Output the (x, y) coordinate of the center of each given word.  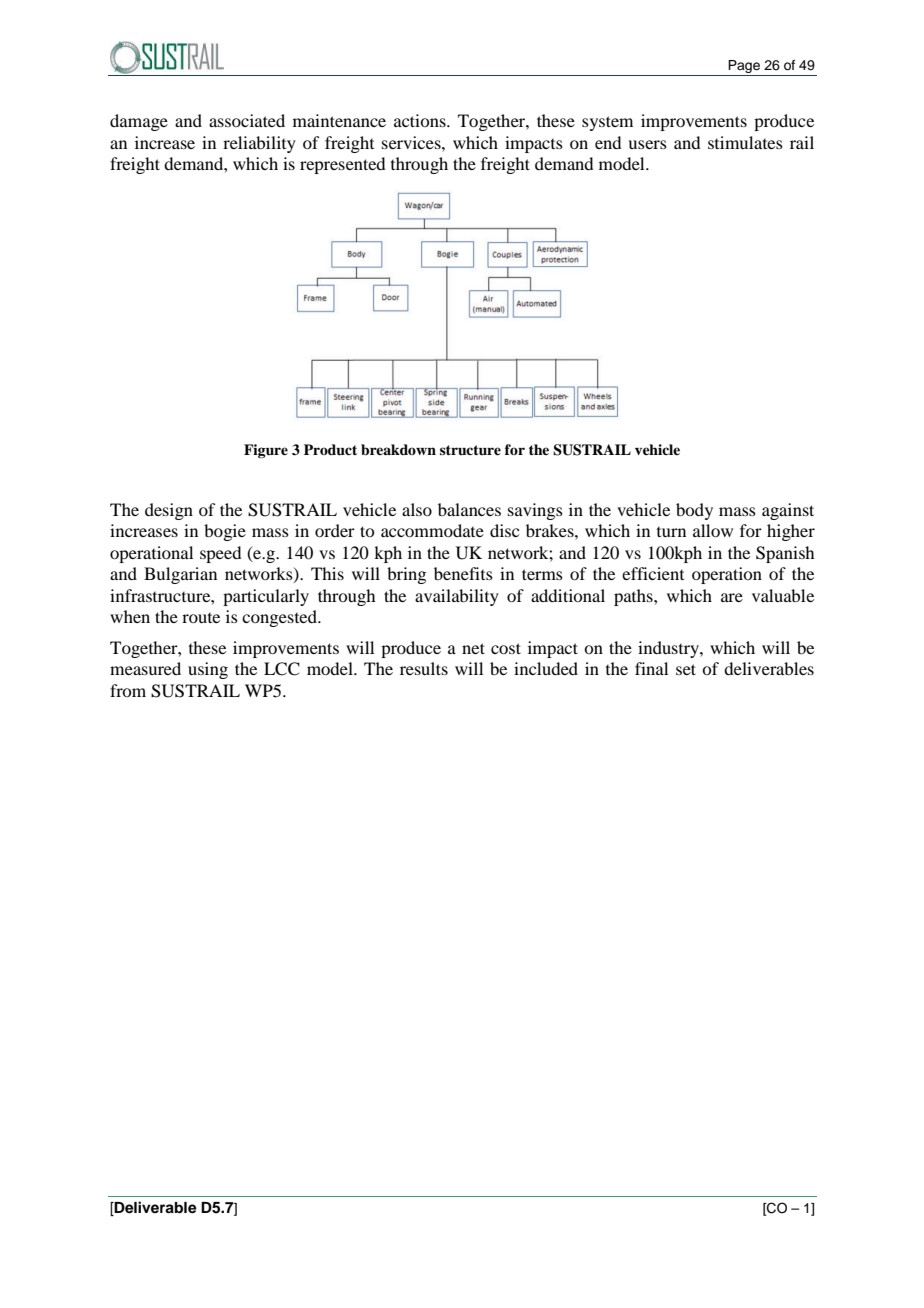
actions (421, 120)
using (208, 670)
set (686, 669)
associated (247, 120)
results (424, 668)
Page (744, 68)
